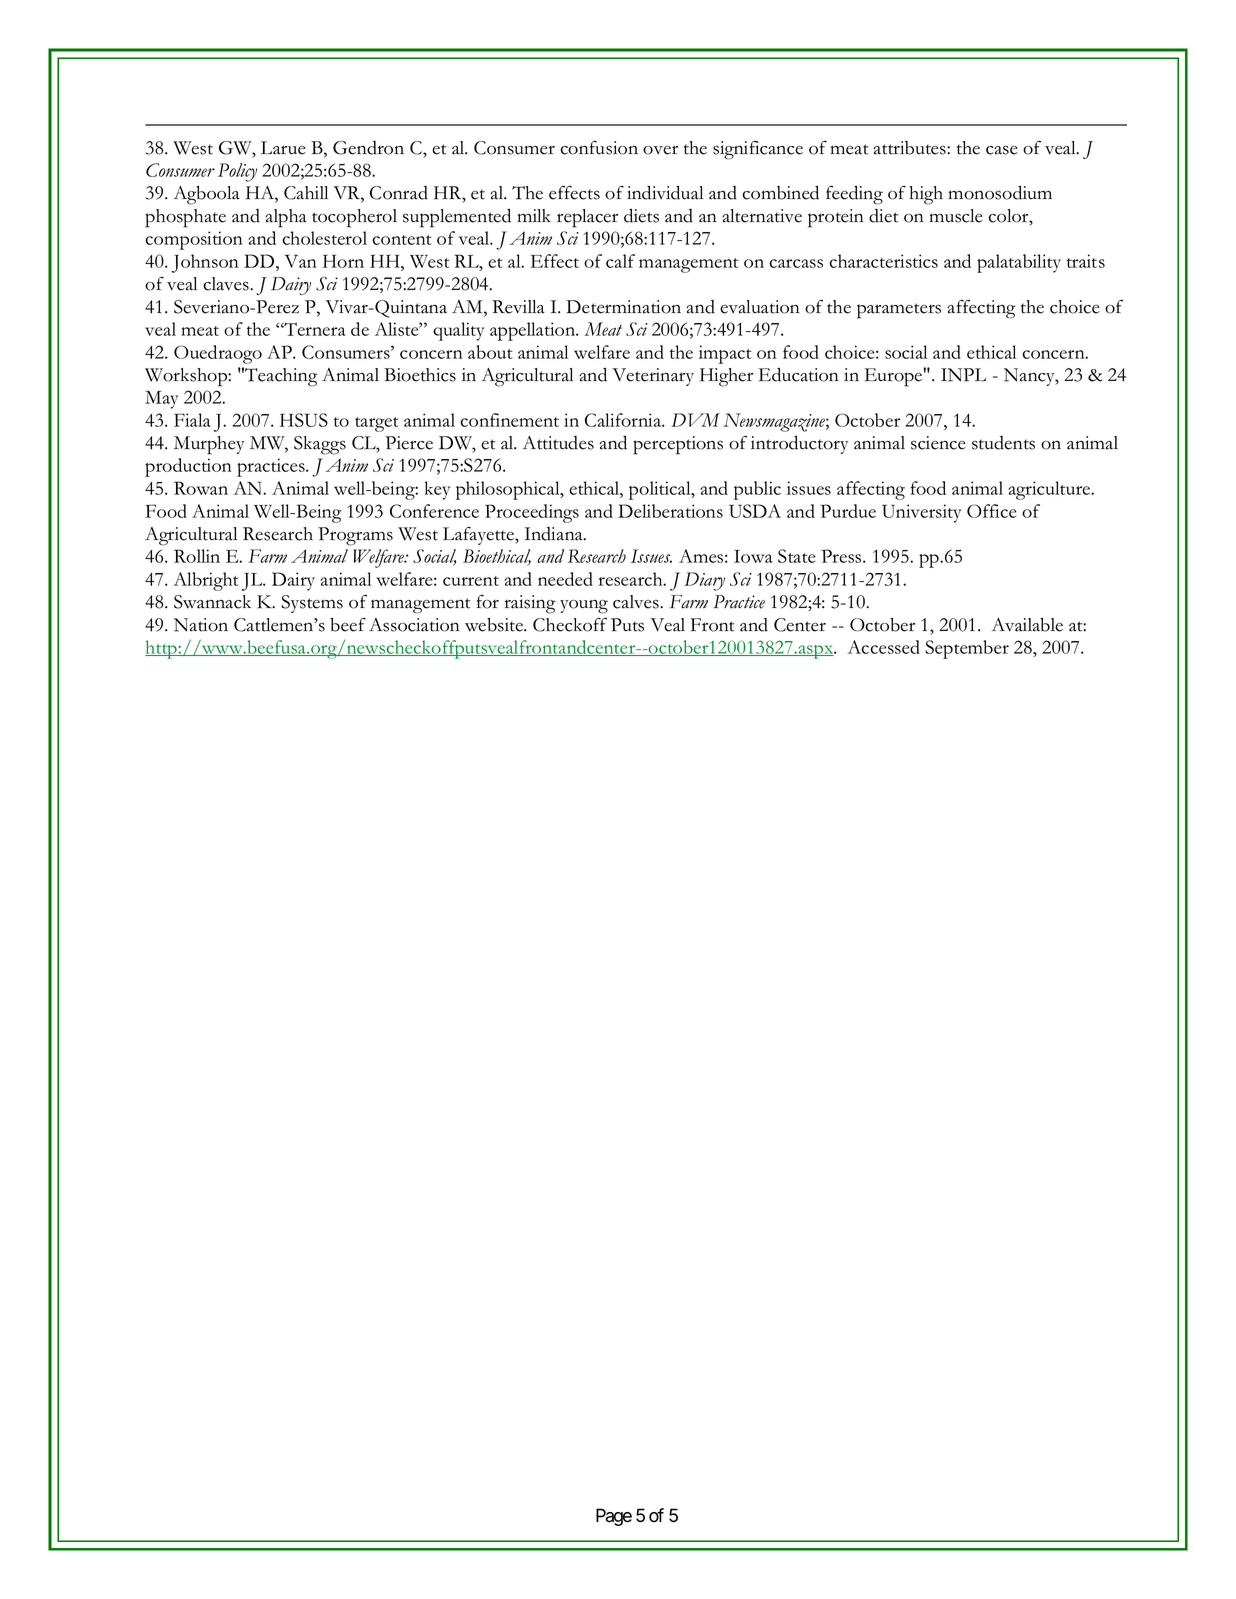 This screenshot has height=1599, width=1236. Describe the element at coordinates (306, 193) in the screenshot. I see `Cahill` at that location.
